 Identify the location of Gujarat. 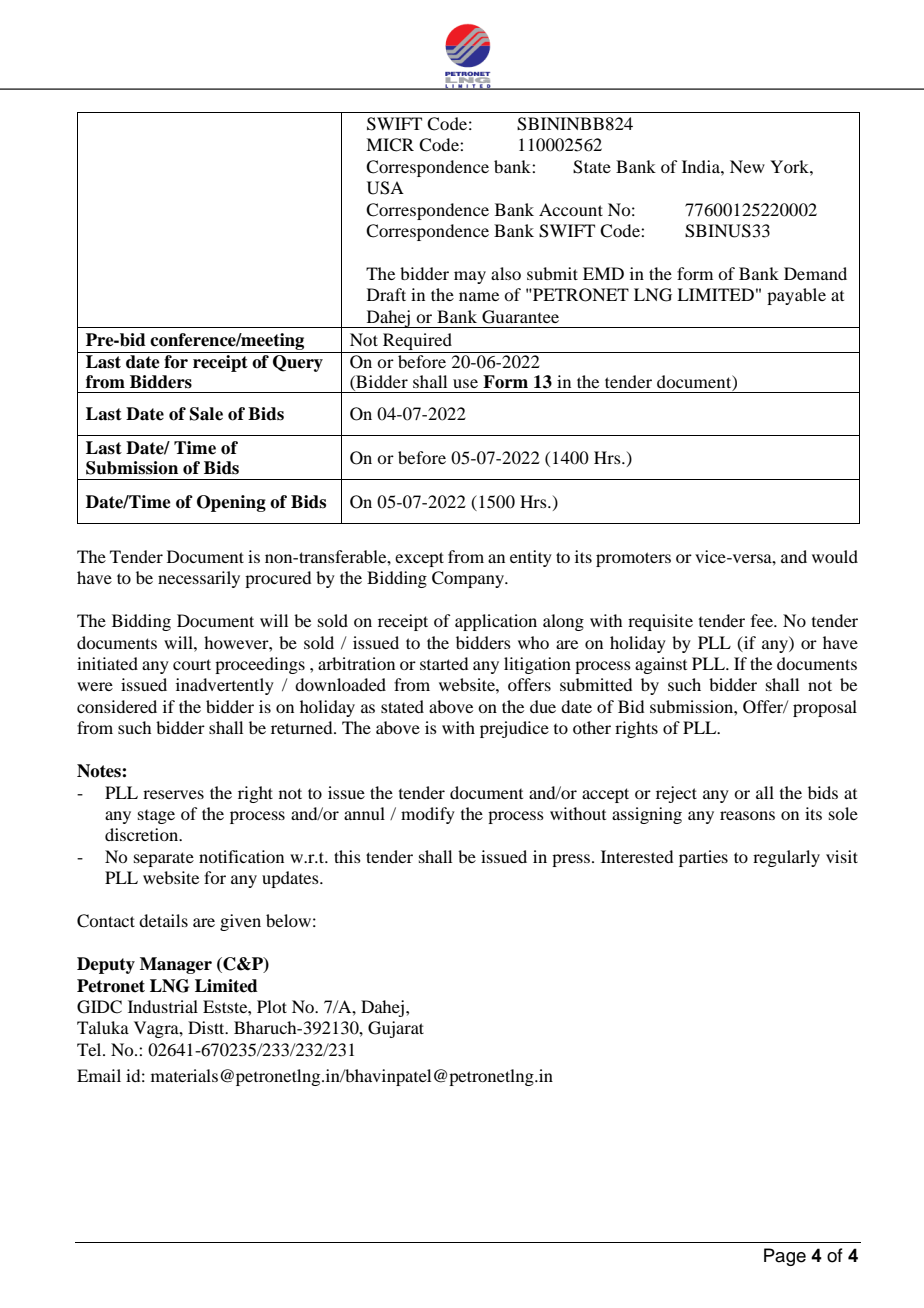
(396, 1029).
